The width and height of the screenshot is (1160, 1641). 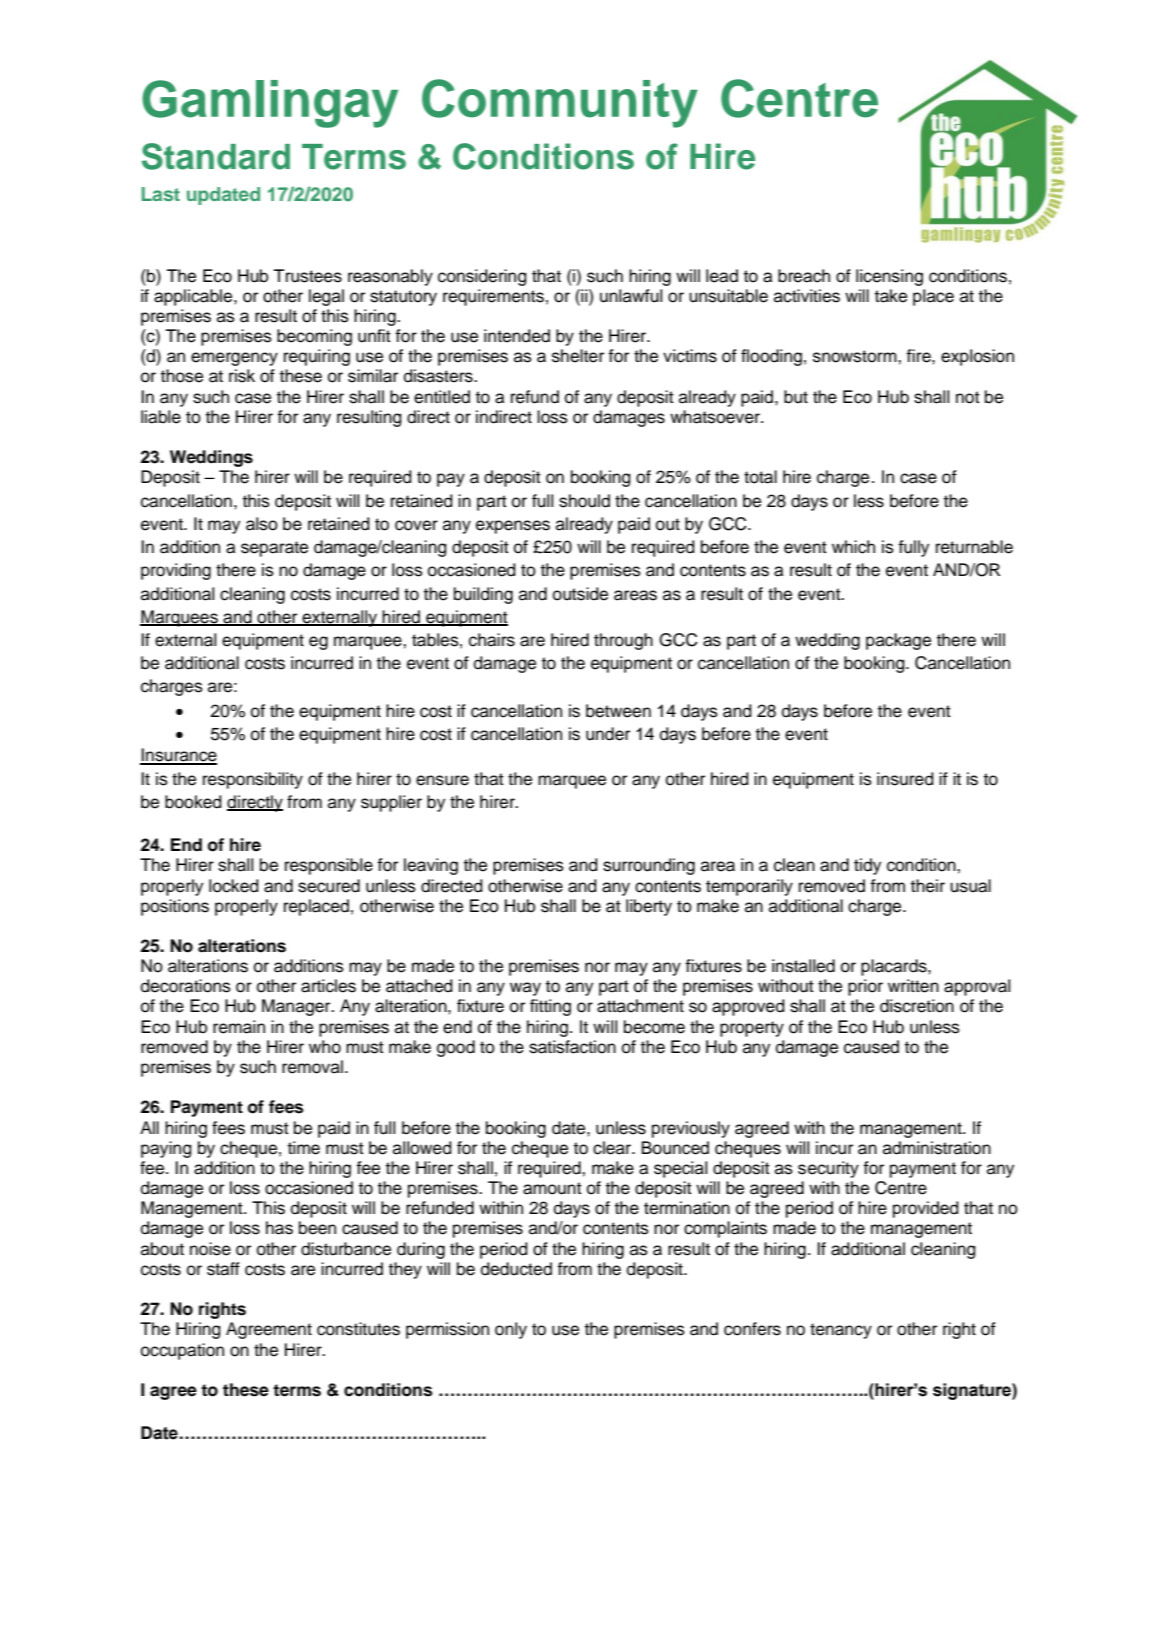 What do you see at coordinates (841, 1331) in the screenshot?
I see `tenancy` at bounding box center [841, 1331].
